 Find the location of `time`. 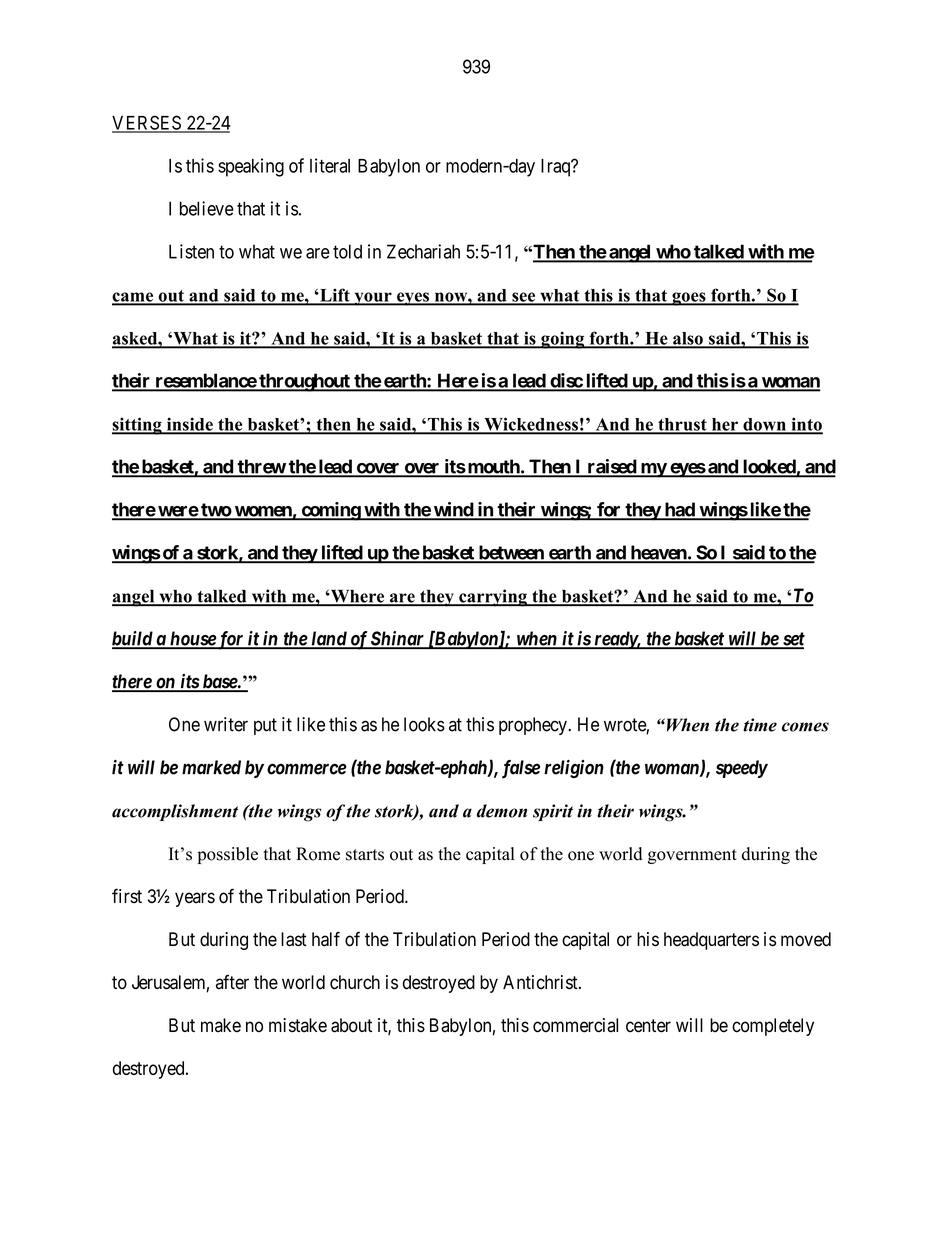

time is located at coordinates (760, 725).
